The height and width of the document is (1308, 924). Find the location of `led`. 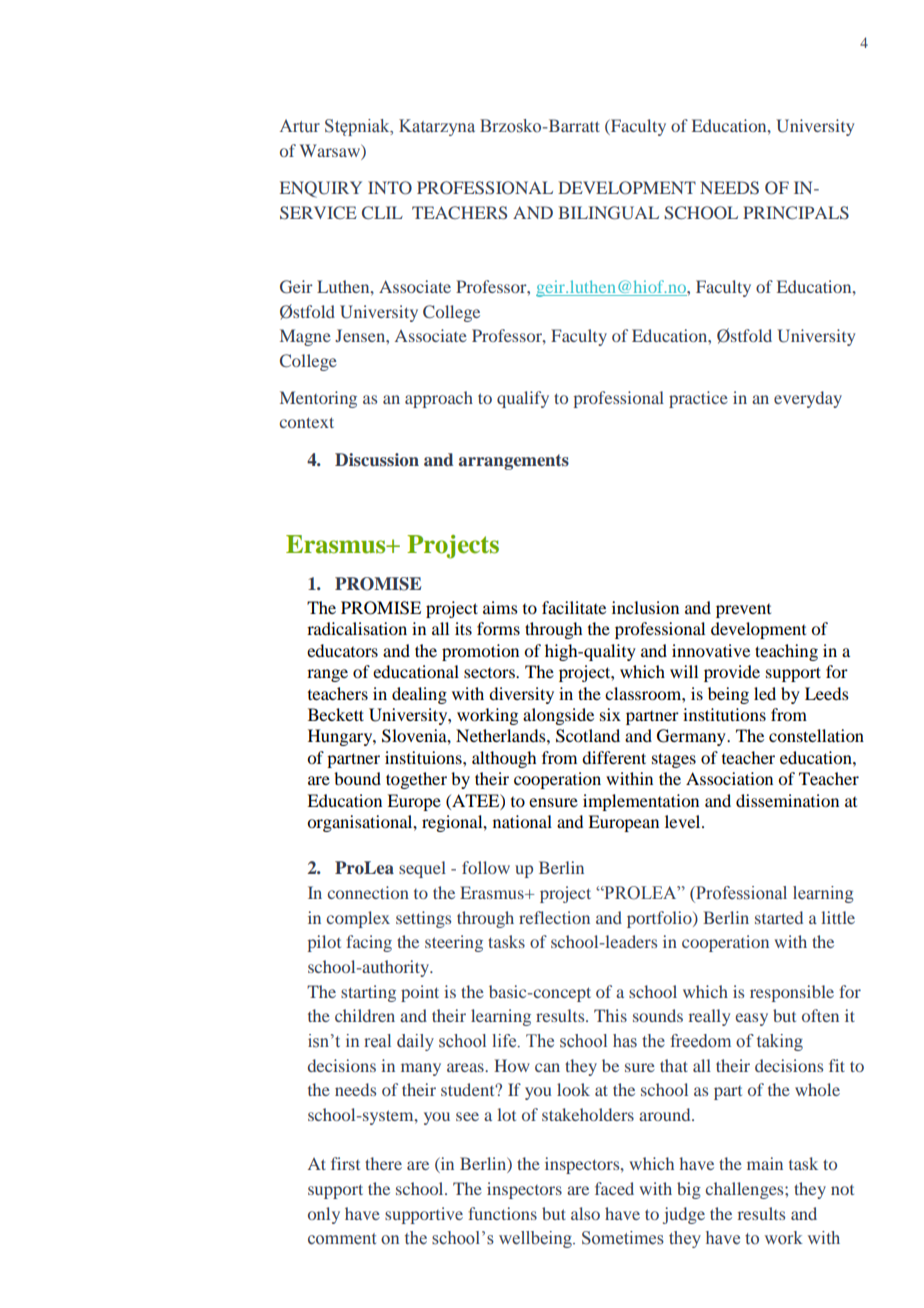

led is located at coordinates (765, 693).
